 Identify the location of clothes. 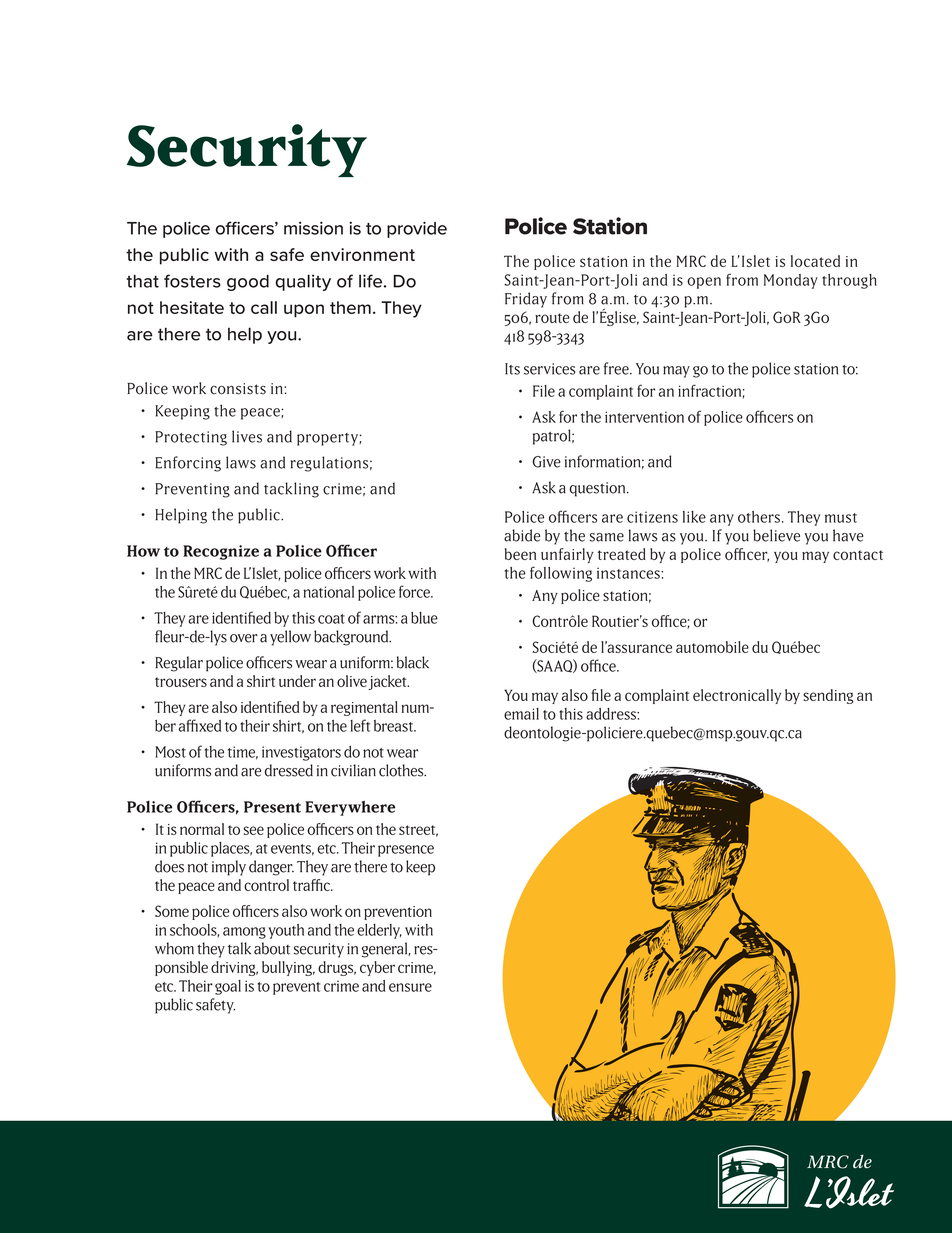
(402, 770).
